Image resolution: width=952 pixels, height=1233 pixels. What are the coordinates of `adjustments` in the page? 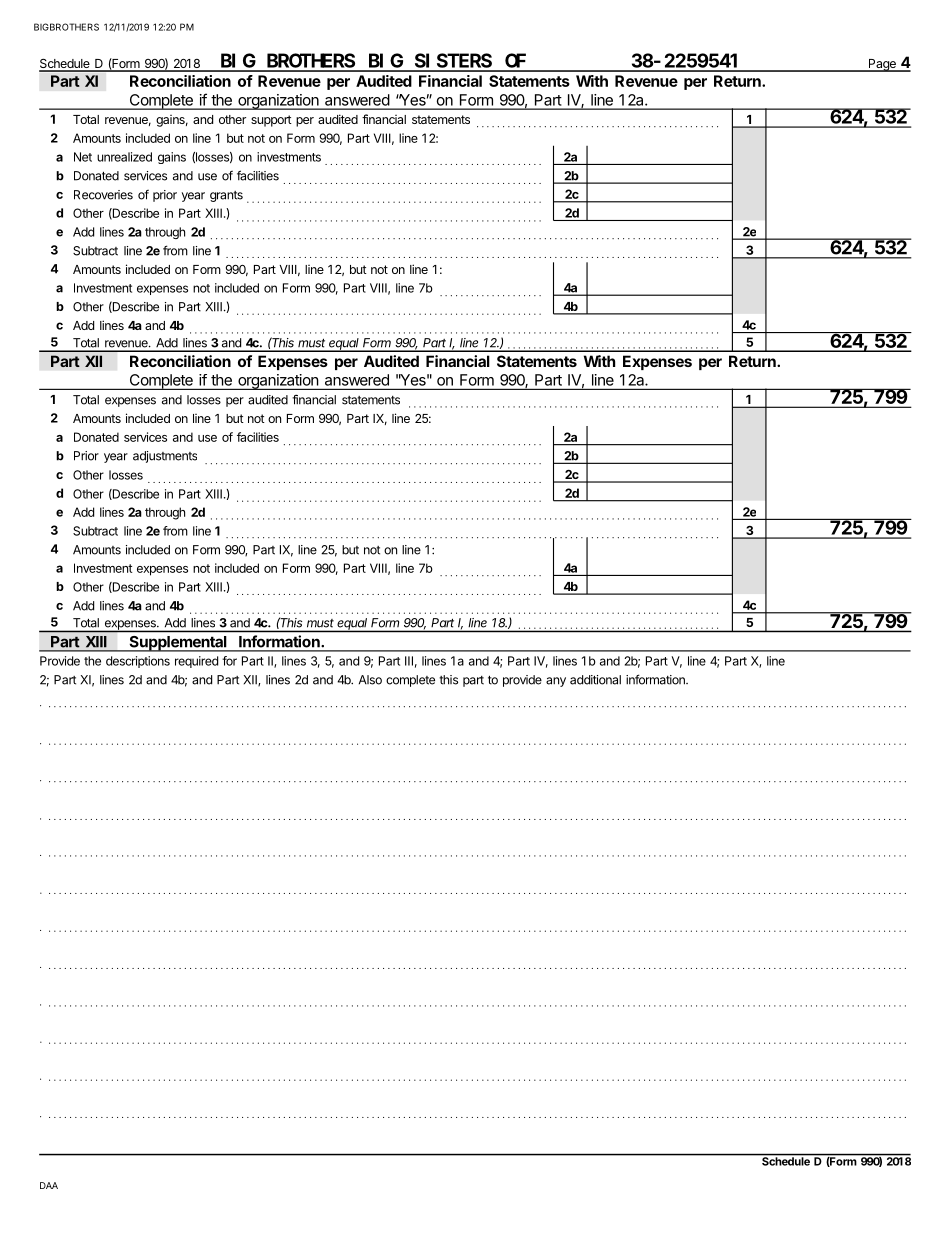 It's located at (165, 457).
